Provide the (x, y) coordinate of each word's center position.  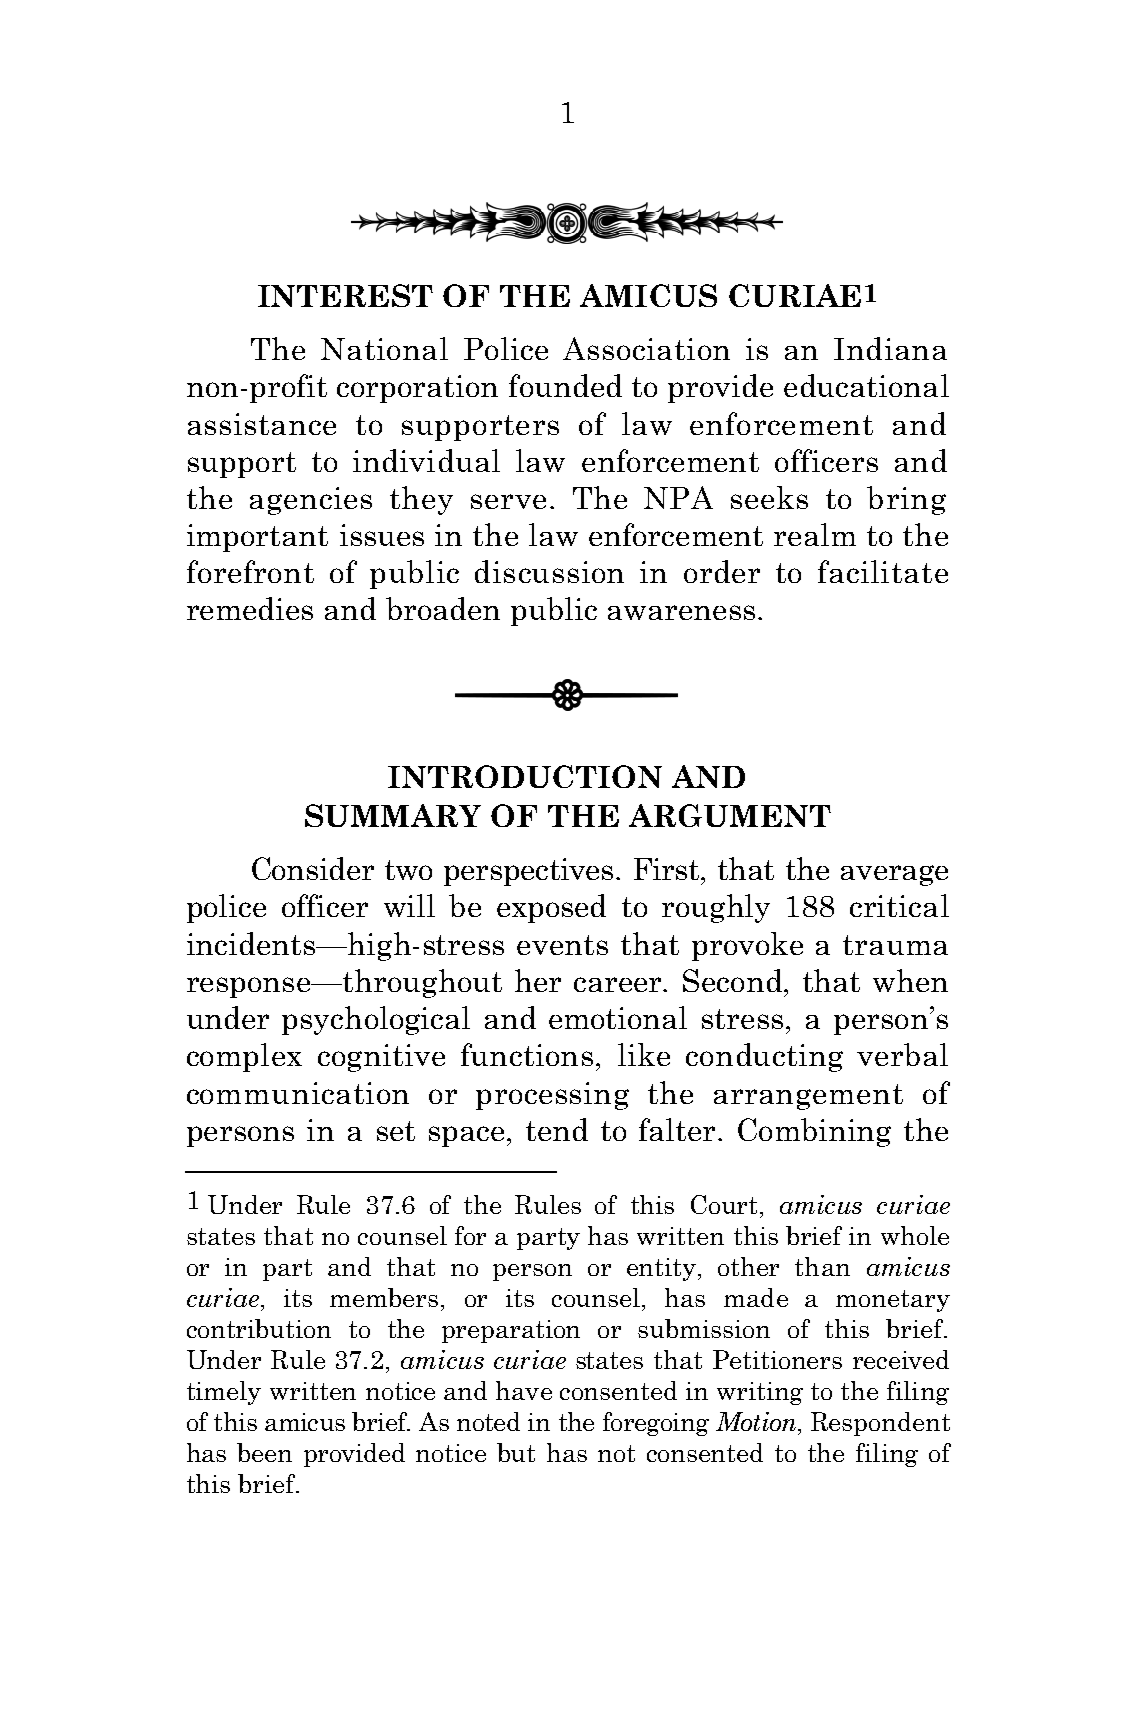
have (524, 1390)
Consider (313, 868)
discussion (549, 571)
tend (557, 1129)
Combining (814, 1132)
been (264, 1452)
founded (565, 385)
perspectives (528, 872)
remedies (250, 608)
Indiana (890, 348)
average (894, 875)
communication (298, 1093)
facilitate (883, 571)
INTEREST (345, 295)
